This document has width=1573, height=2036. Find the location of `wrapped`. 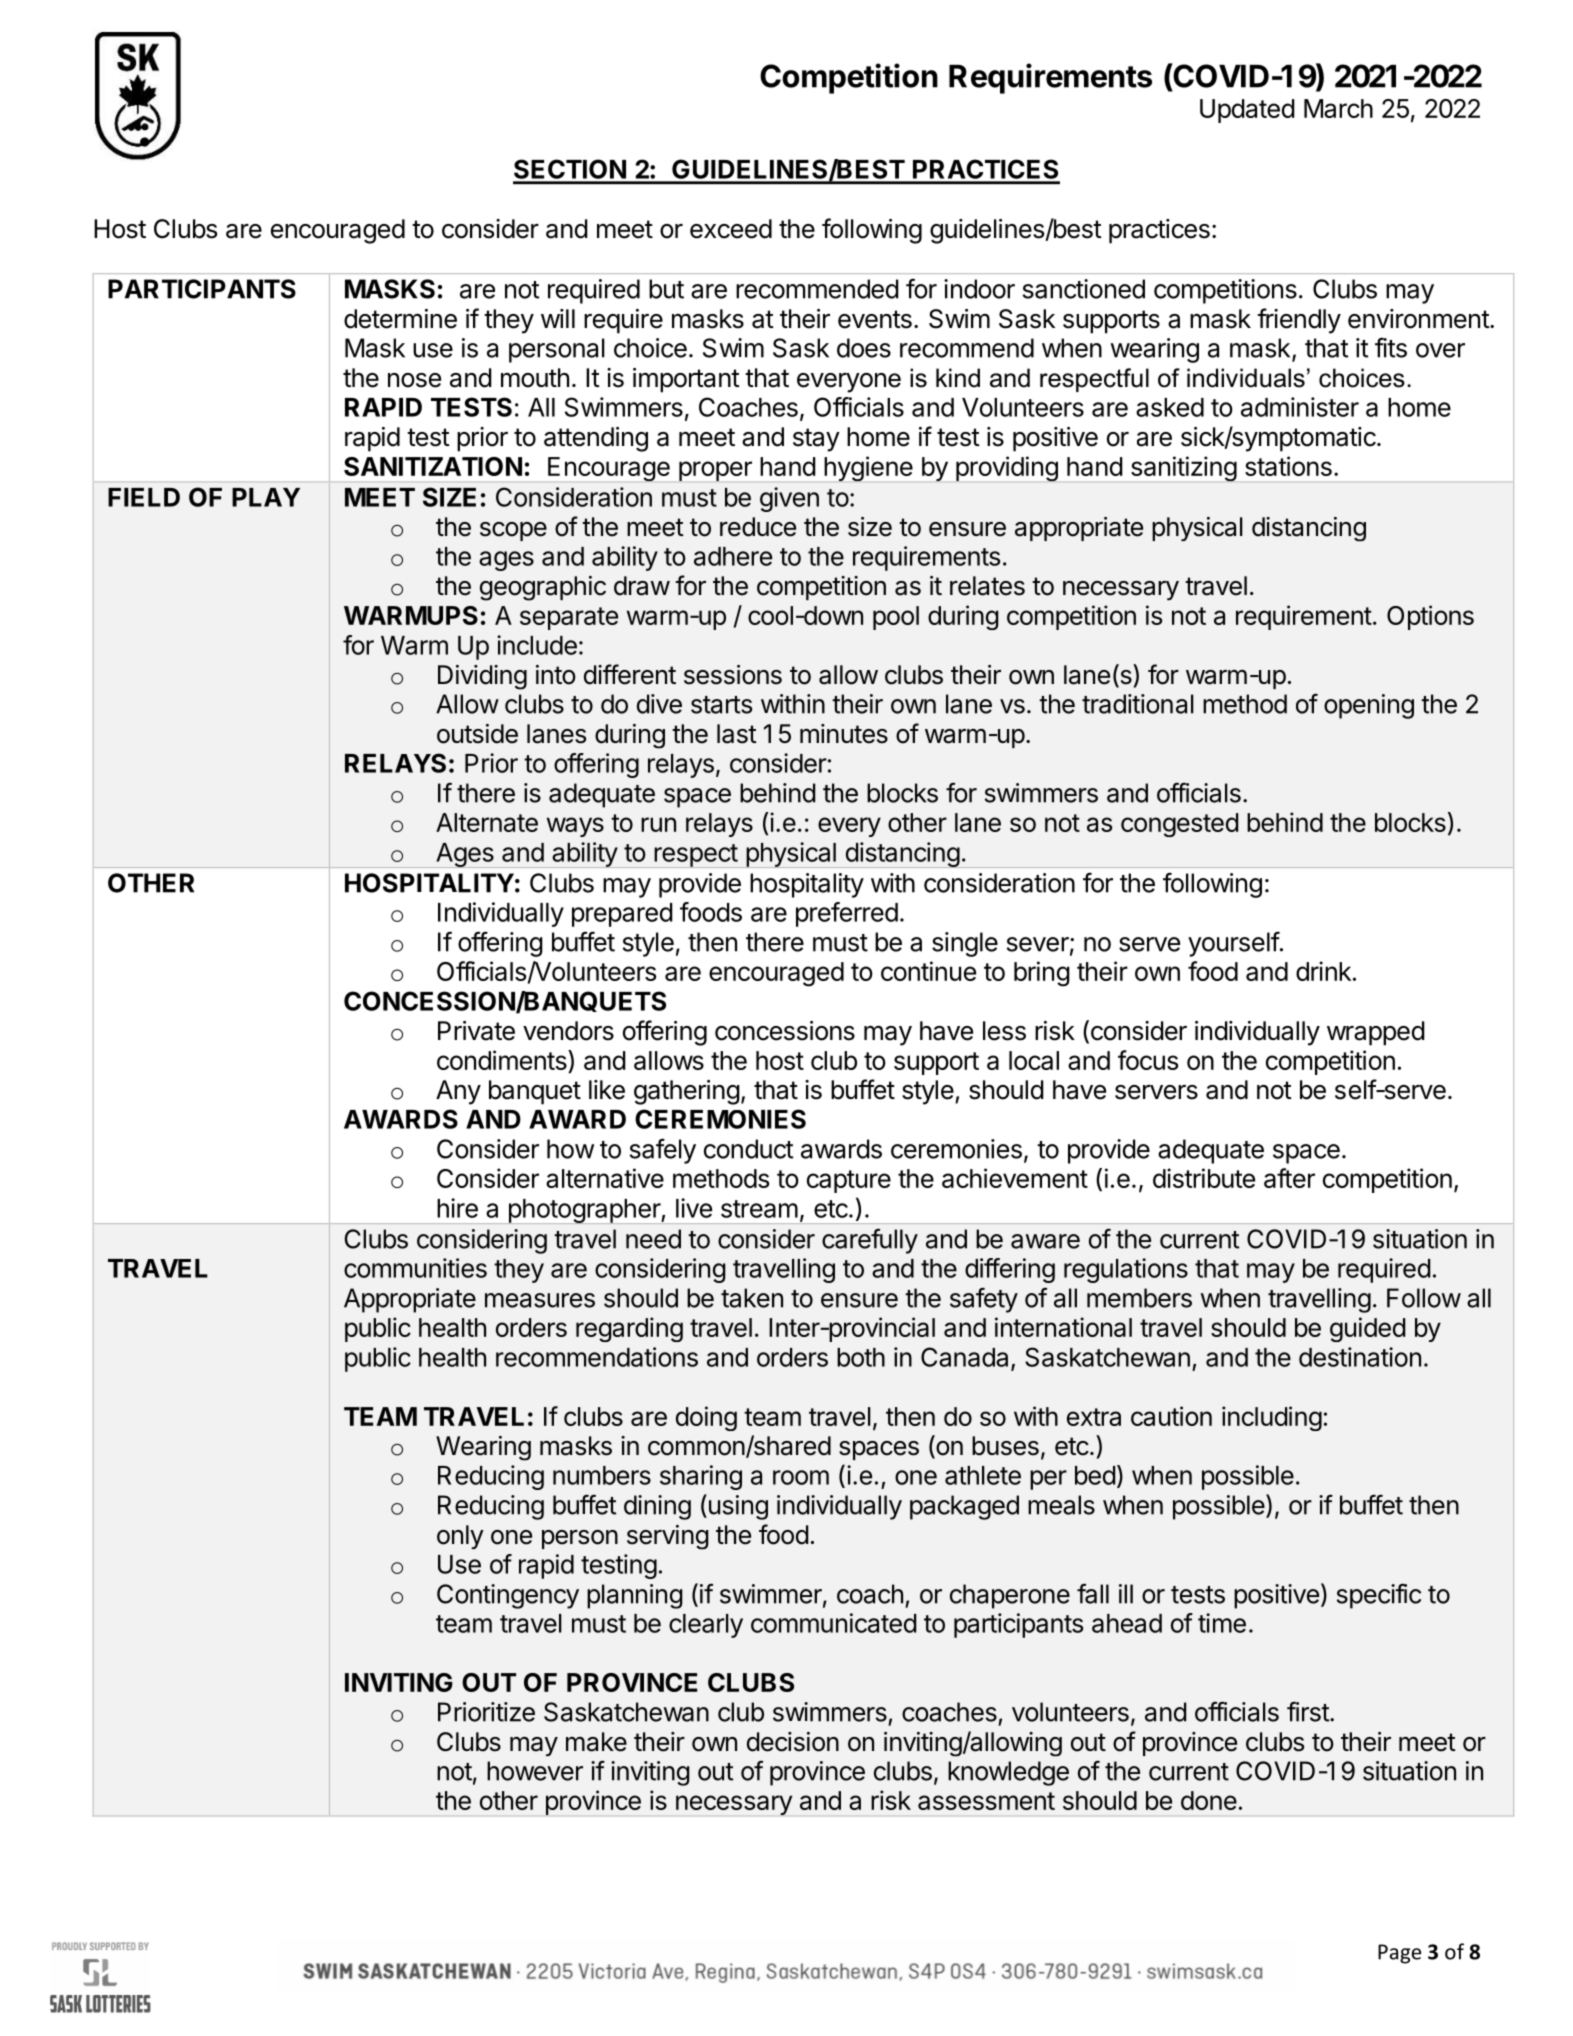

wrapped is located at coordinates (1376, 1033).
